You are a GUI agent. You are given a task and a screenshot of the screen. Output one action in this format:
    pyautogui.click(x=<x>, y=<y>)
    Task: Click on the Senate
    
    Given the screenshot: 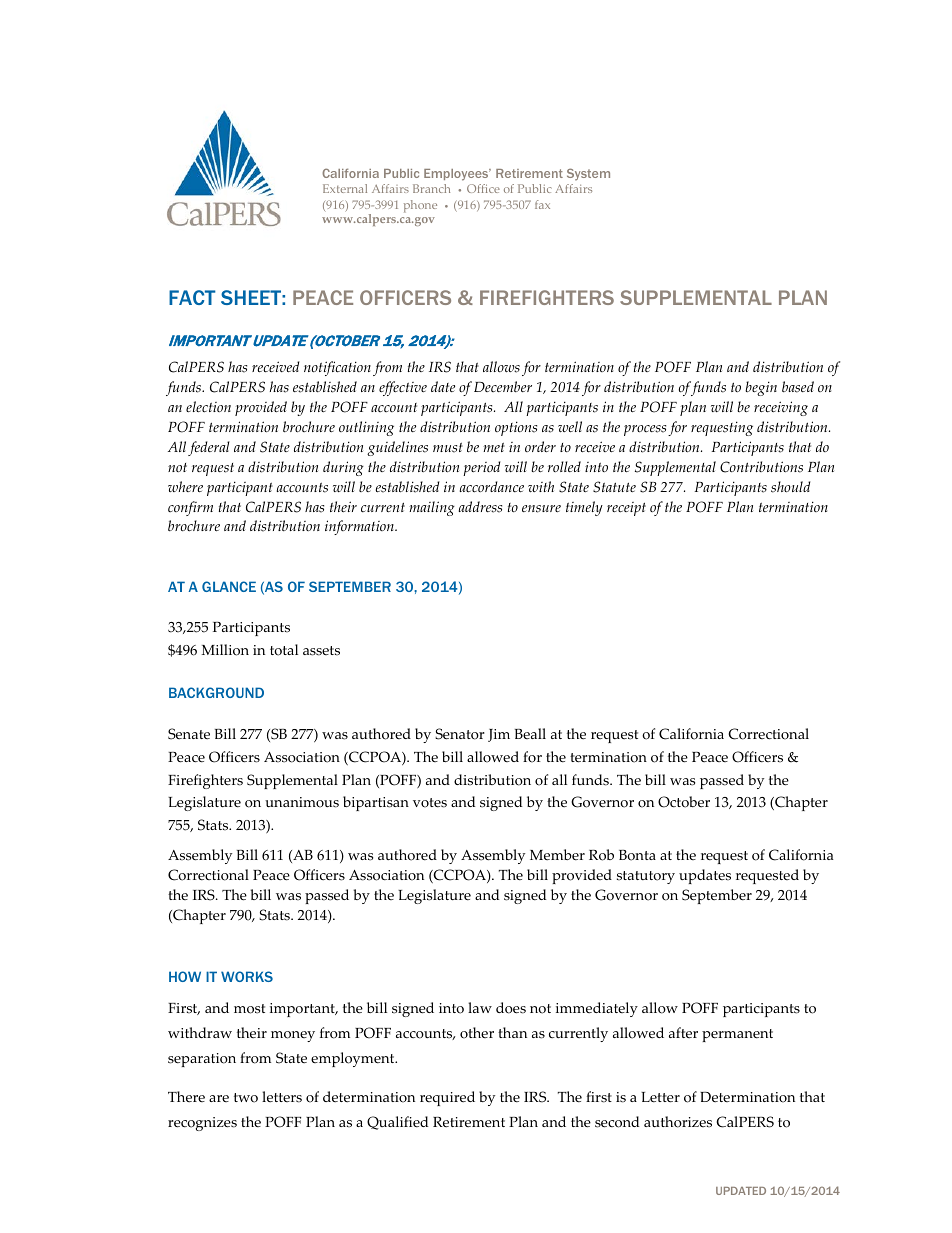 What is the action you would take?
    pyautogui.click(x=189, y=734)
